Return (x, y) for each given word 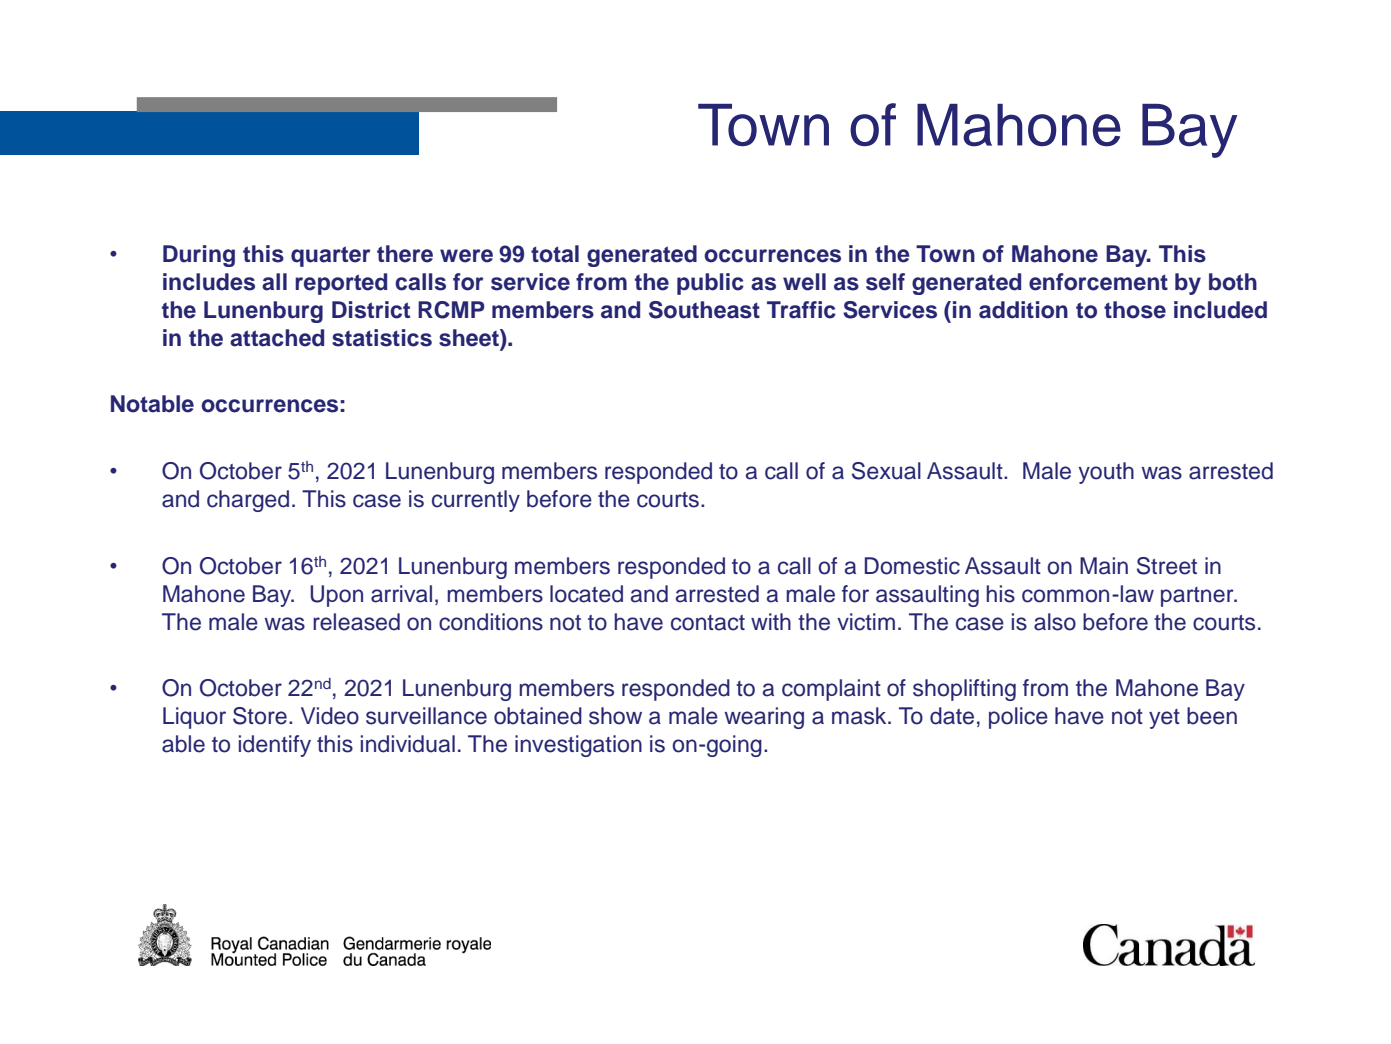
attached (277, 338)
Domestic (912, 566)
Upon (336, 596)
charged (248, 501)
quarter (330, 256)
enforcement (1098, 282)
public (710, 284)
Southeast (704, 310)
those (1135, 310)
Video (330, 716)
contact (708, 623)
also (1055, 622)
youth (1106, 473)
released (356, 622)
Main (1104, 566)
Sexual (886, 471)
